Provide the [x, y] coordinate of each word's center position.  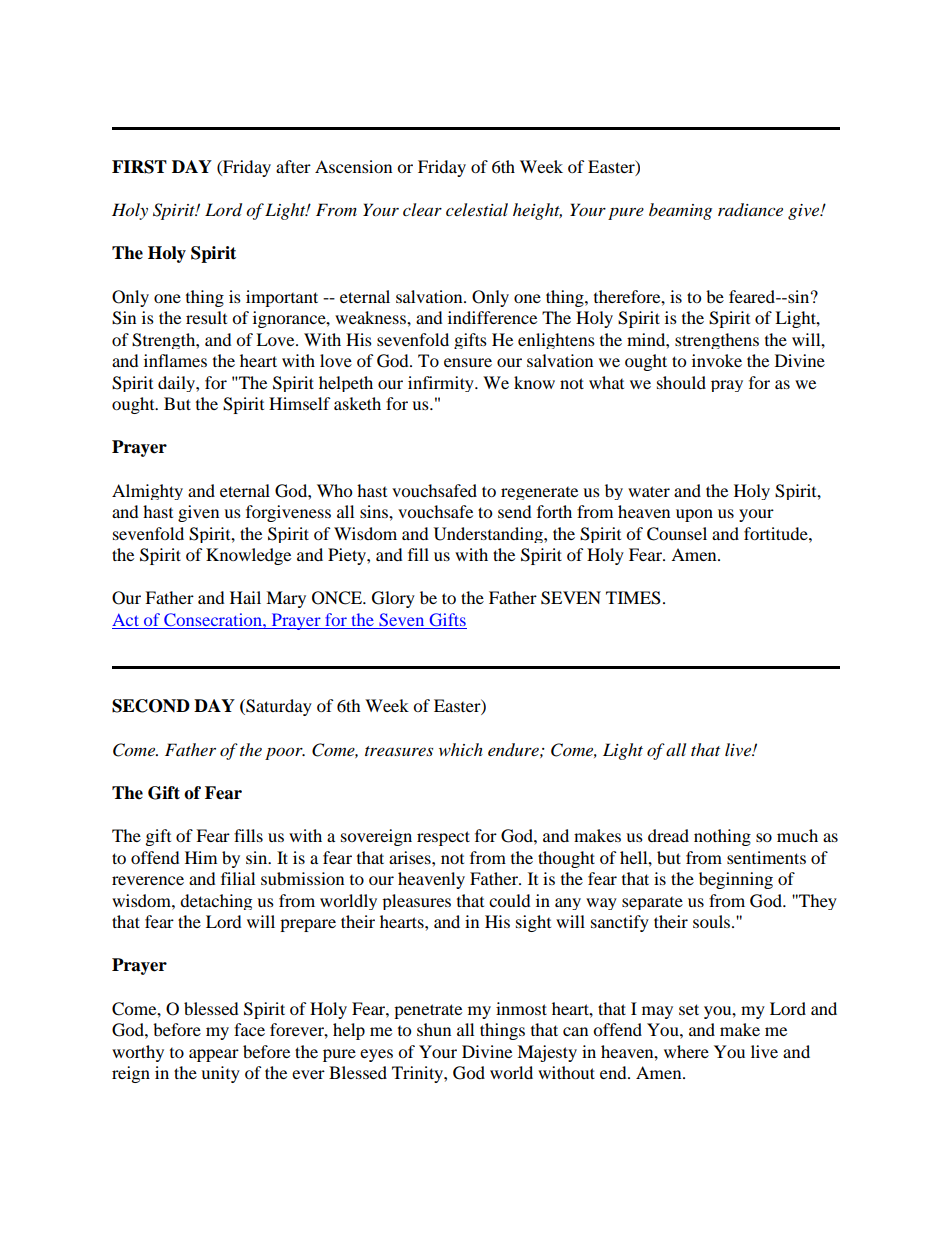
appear [214, 1055]
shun [434, 1029]
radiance [750, 210]
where [686, 1051]
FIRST [139, 167]
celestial [477, 209]
